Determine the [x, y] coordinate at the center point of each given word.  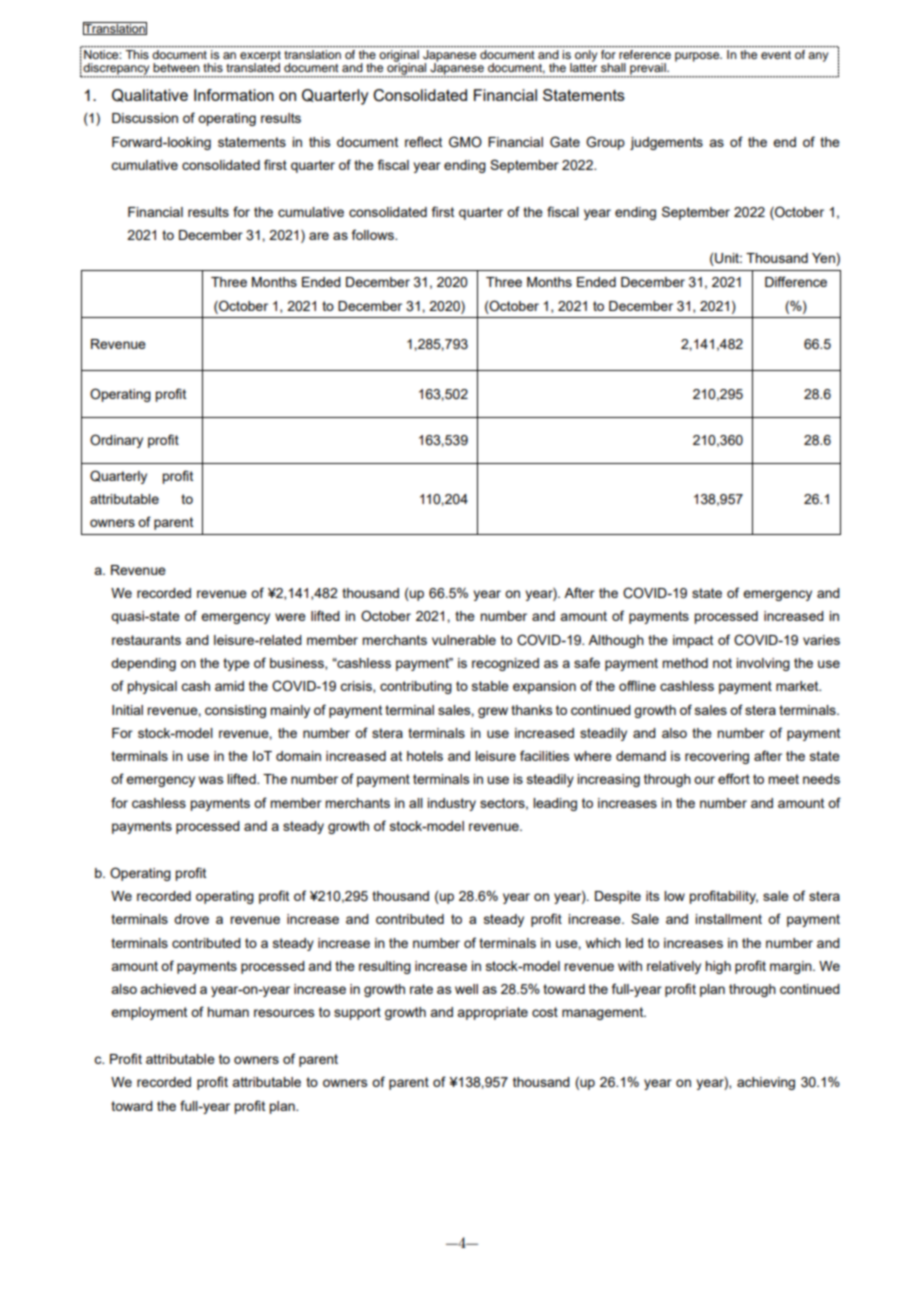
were [290, 617]
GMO [465, 142]
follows [374, 234]
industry [451, 804]
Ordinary [116, 441]
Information [234, 95]
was [211, 780]
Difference [796, 281]
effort [734, 778]
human [228, 1012]
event [776, 55]
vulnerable [464, 640]
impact [693, 641]
